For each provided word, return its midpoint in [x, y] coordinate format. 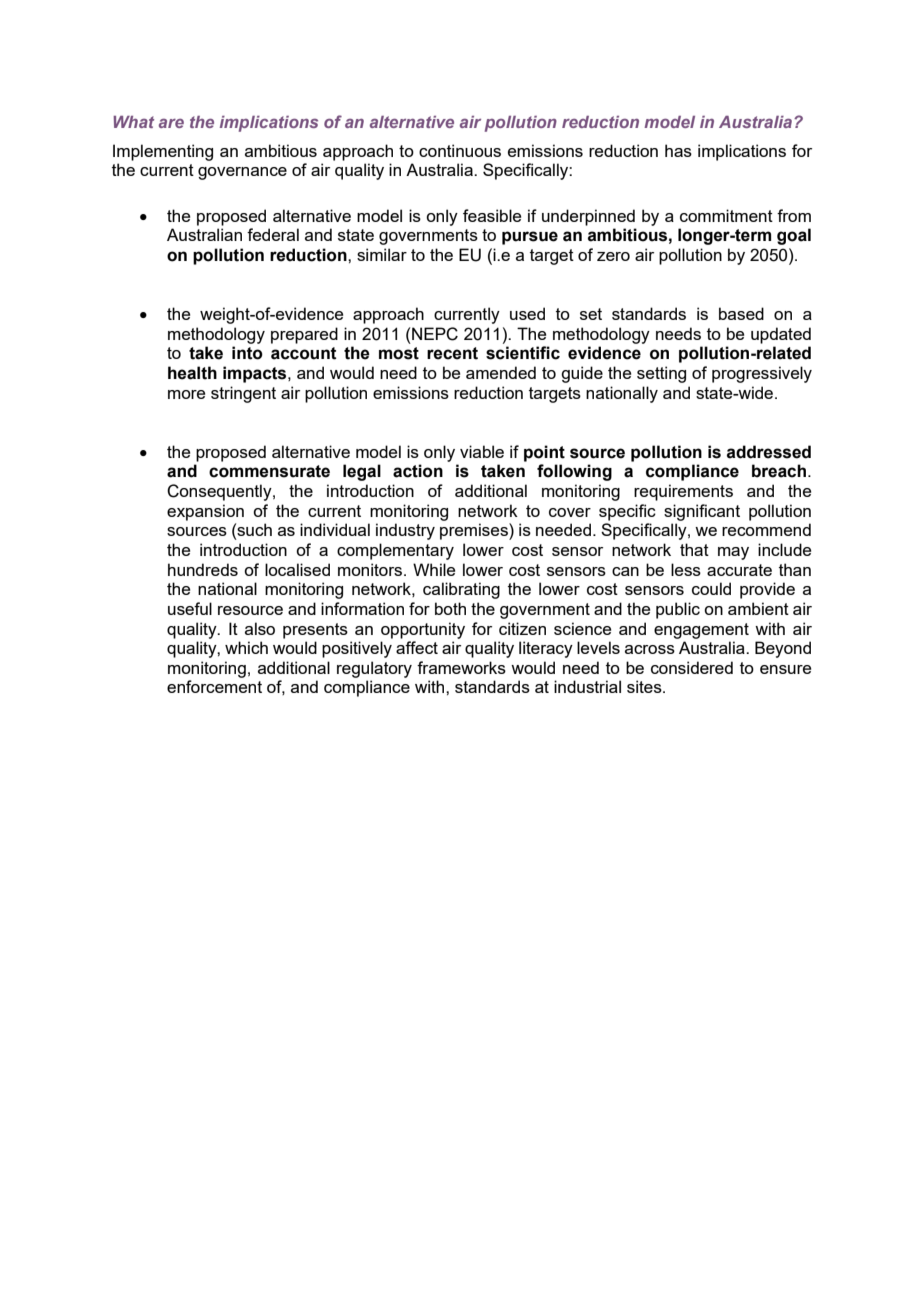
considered [692, 667]
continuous [460, 150]
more [186, 394]
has [678, 150]
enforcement [214, 686]
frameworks [461, 667]
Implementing [163, 152]
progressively [762, 374]
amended [501, 372]
